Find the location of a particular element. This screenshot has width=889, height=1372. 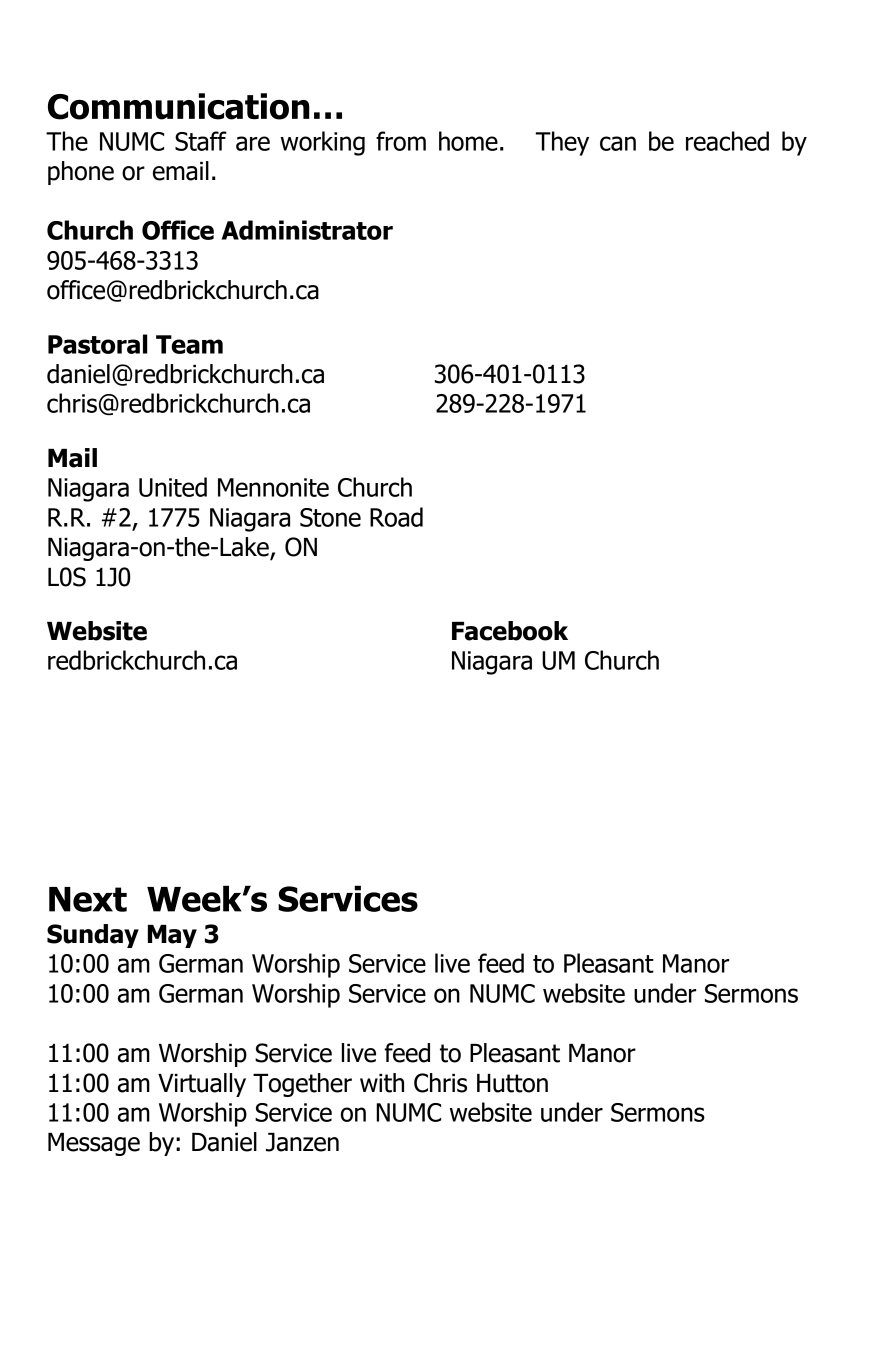

Facebook is located at coordinates (510, 631).
